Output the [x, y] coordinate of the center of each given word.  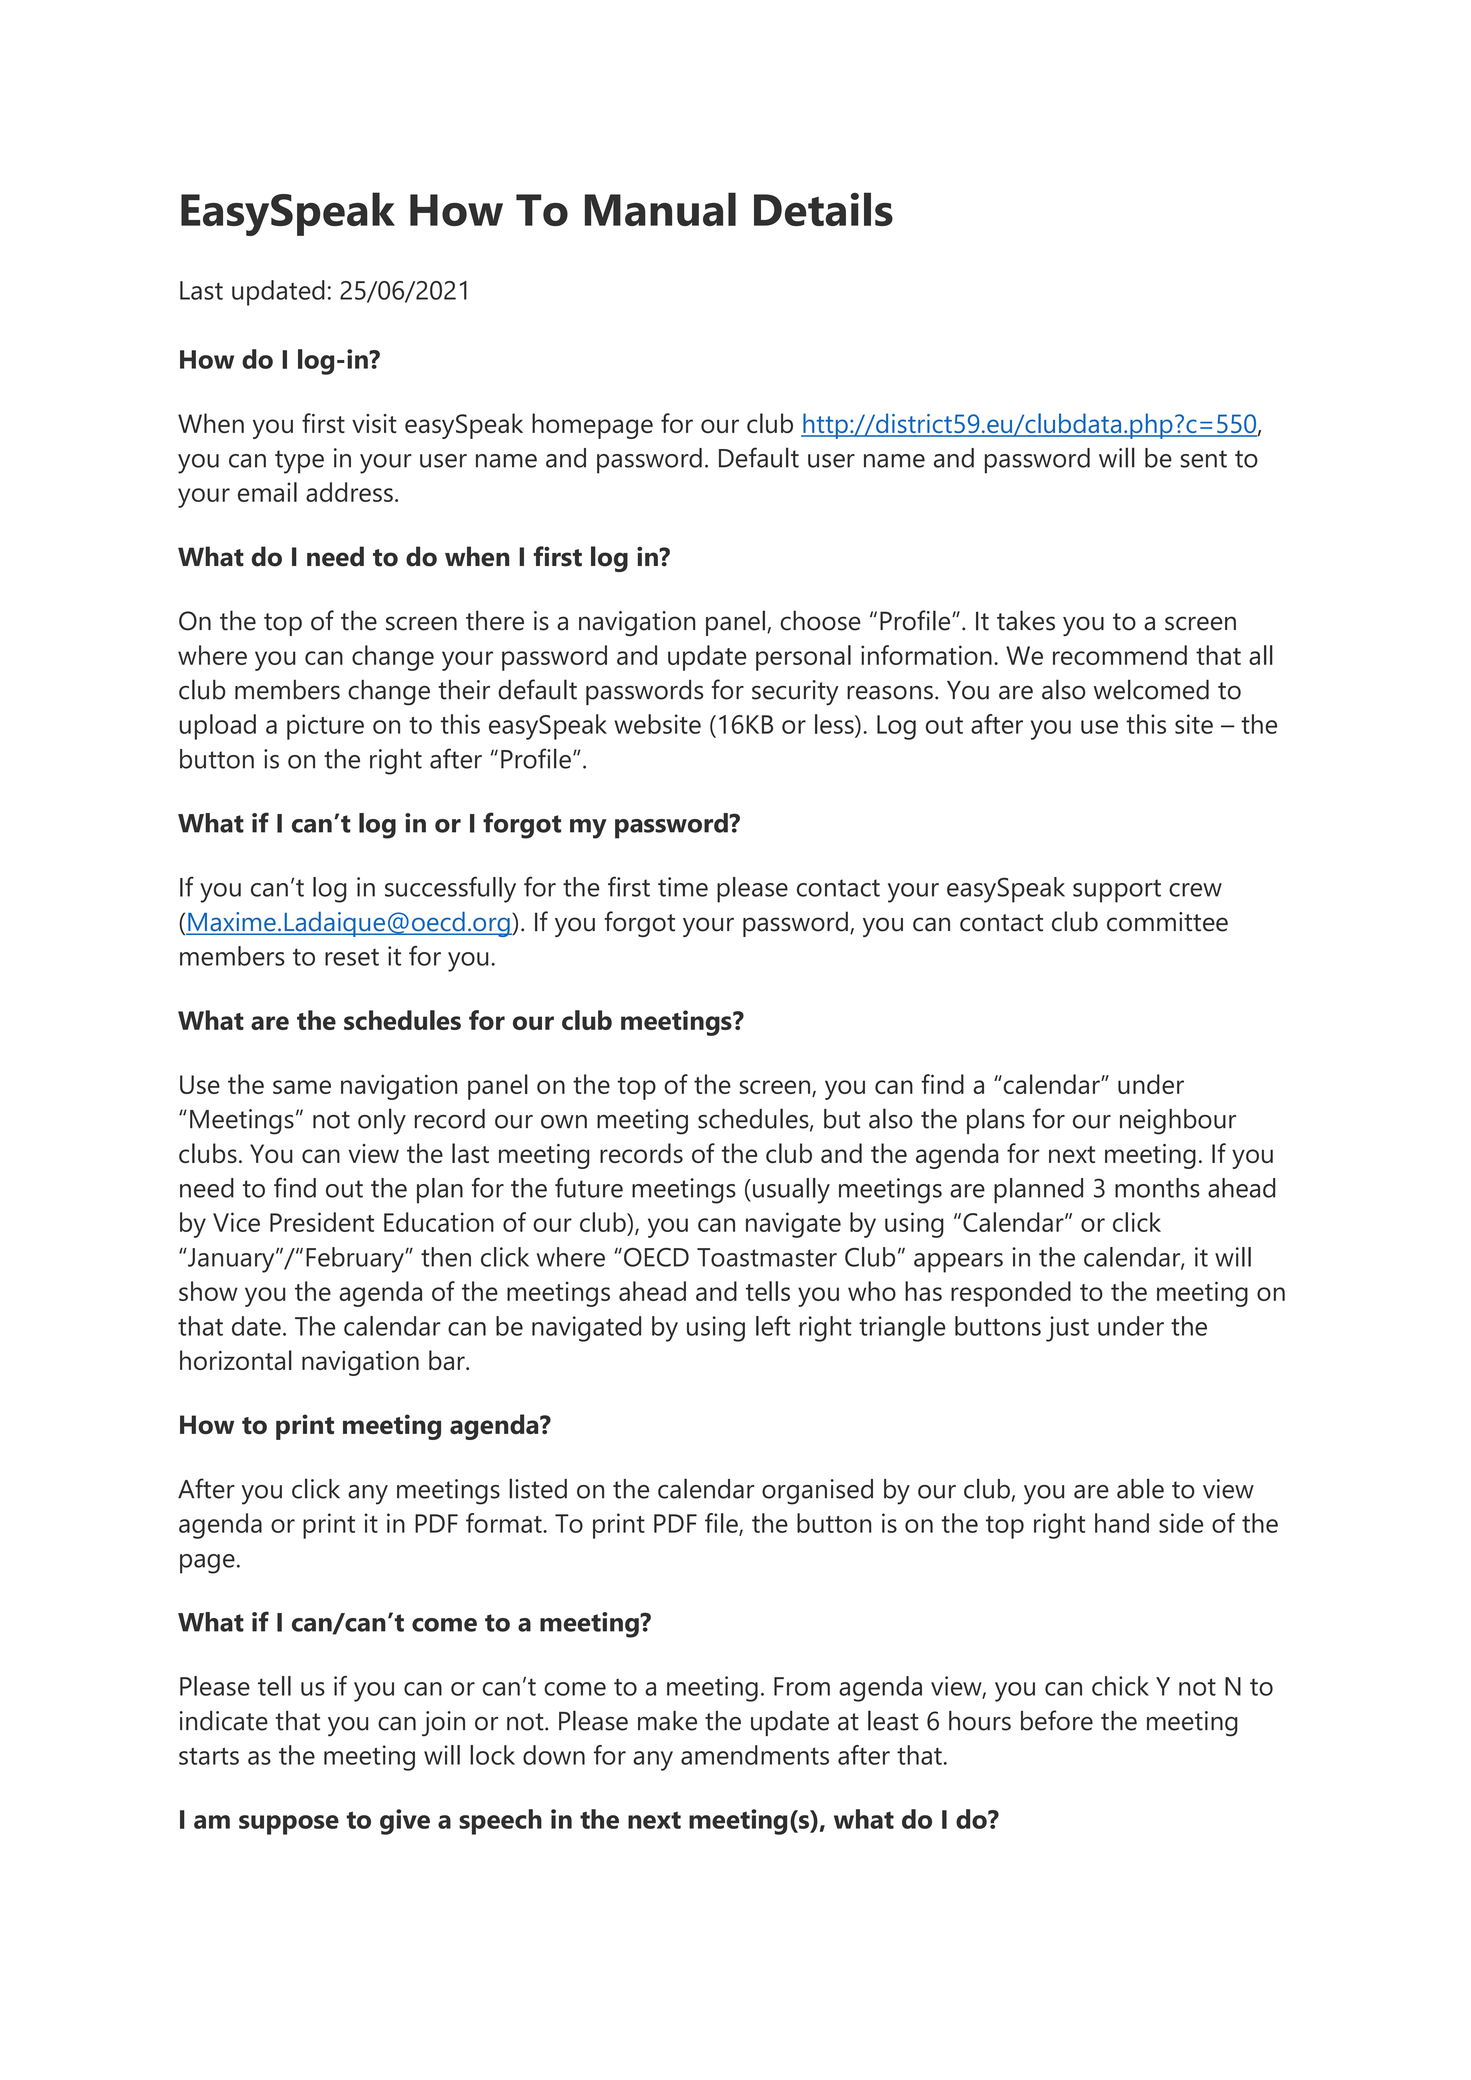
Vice [236, 1222]
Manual [660, 209]
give [405, 1822]
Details [823, 209]
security [795, 693]
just [1067, 1329]
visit [374, 423]
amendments [755, 1755]
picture [325, 727]
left [773, 1326]
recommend [1120, 655]
